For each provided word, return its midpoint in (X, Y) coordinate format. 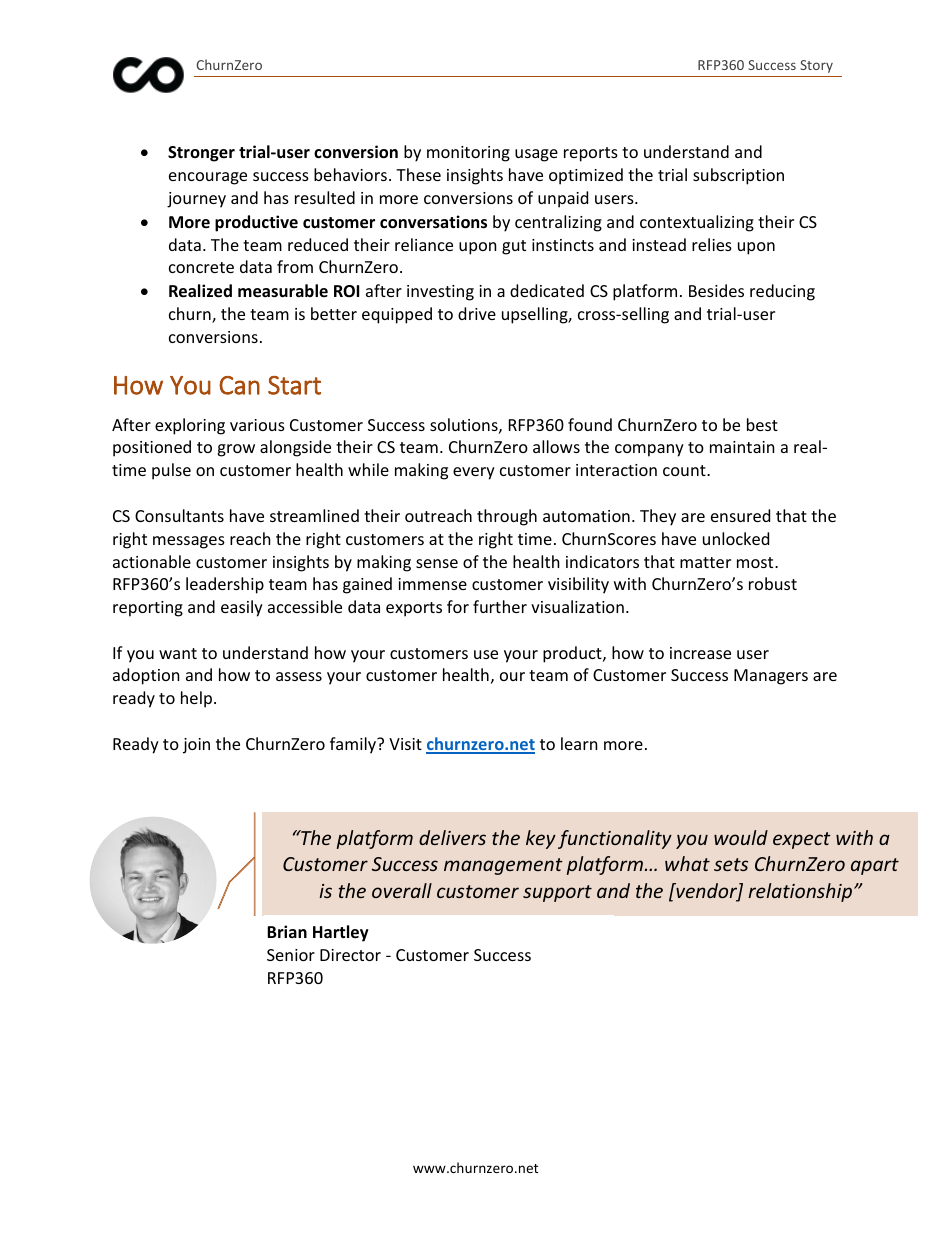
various (257, 425)
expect (802, 840)
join (196, 746)
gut (514, 247)
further (500, 606)
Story (816, 66)
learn (579, 743)
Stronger (201, 154)
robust (773, 583)
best (762, 424)
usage (536, 155)
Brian (287, 931)
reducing (782, 292)
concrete (201, 267)
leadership (225, 585)
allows (556, 446)
